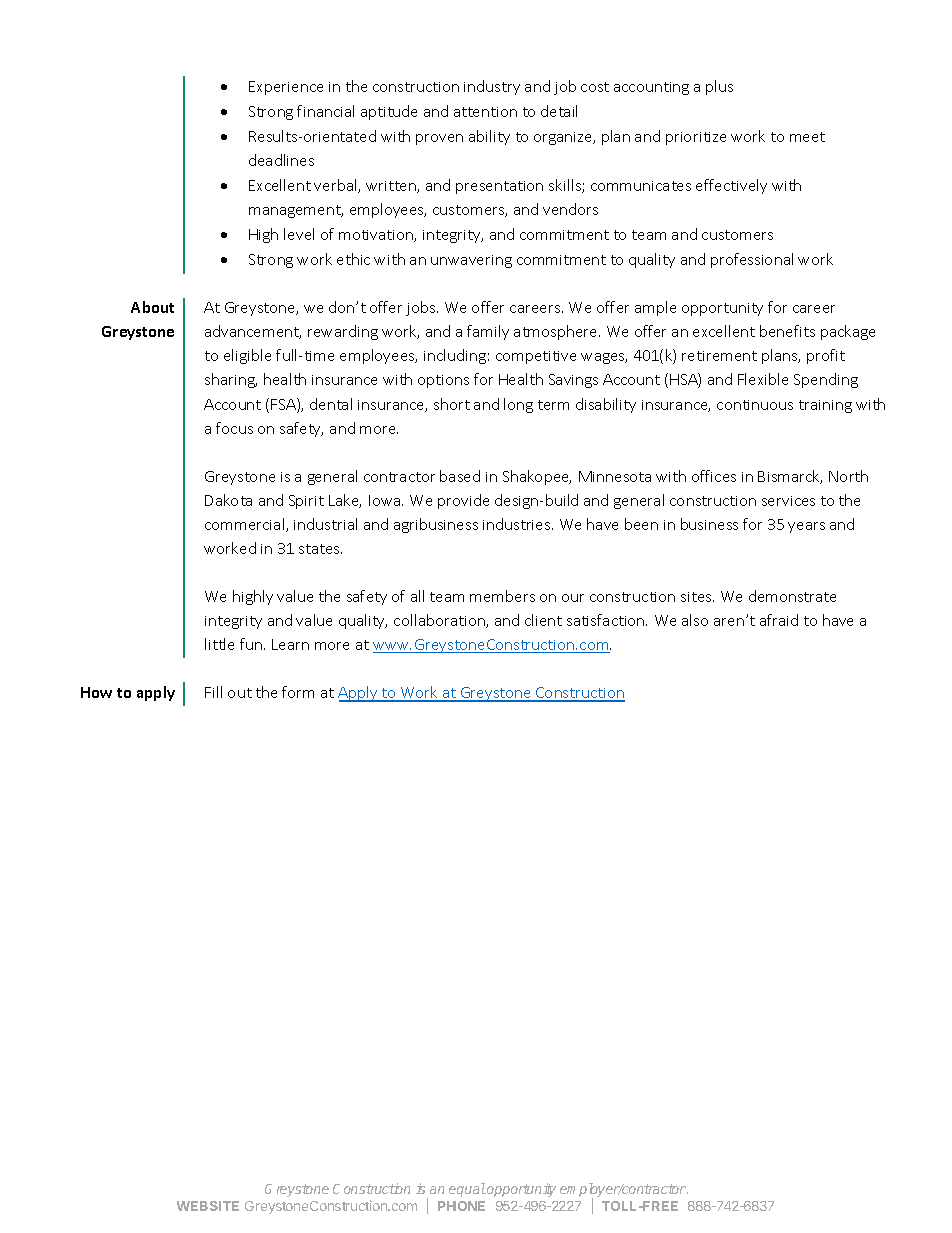 The image size is (952, 1233). Describe the element at coordinates (467, 1190) in the screenshot. I see `equal` at that location.
